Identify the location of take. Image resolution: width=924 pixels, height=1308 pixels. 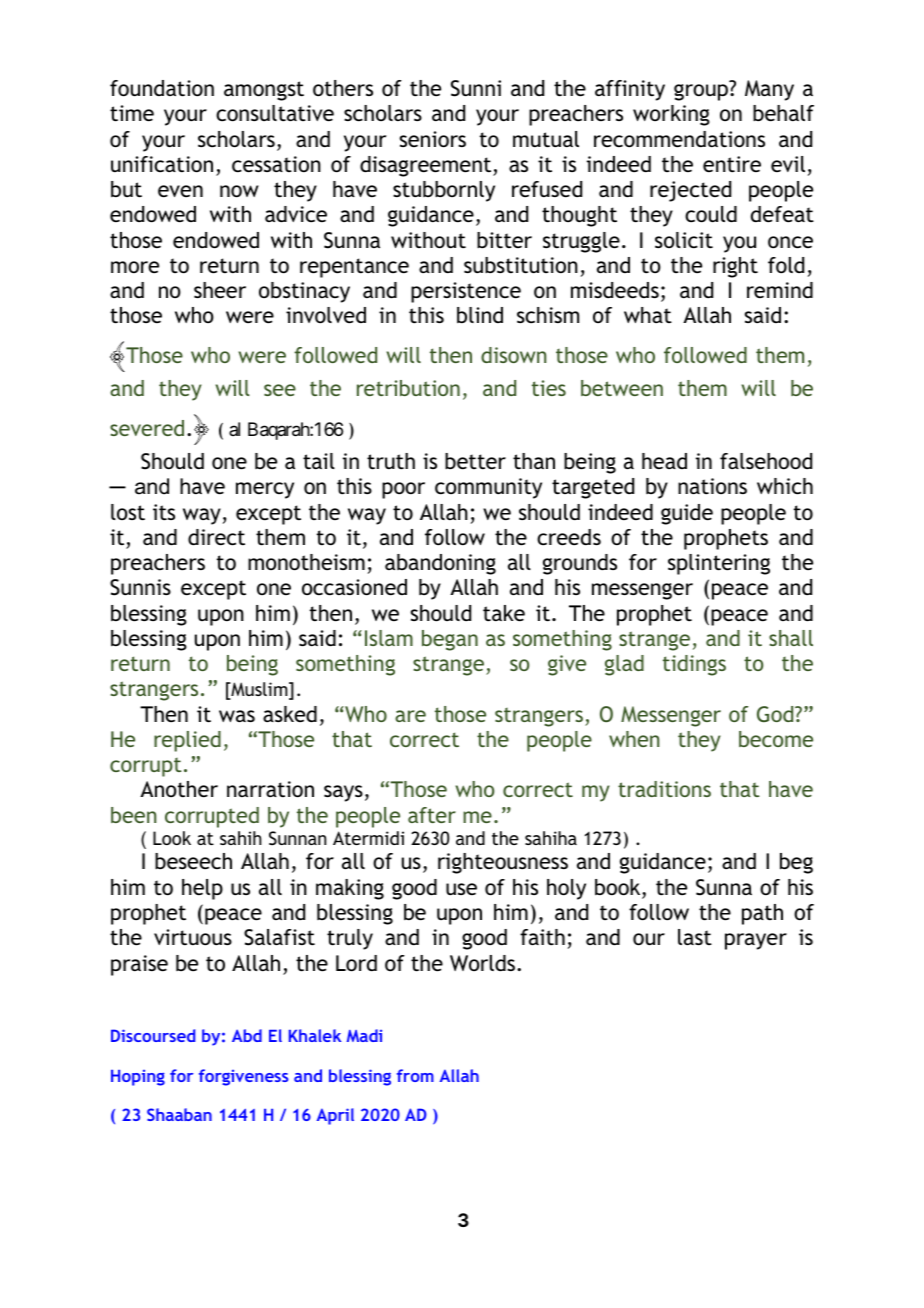
(504, 613).
